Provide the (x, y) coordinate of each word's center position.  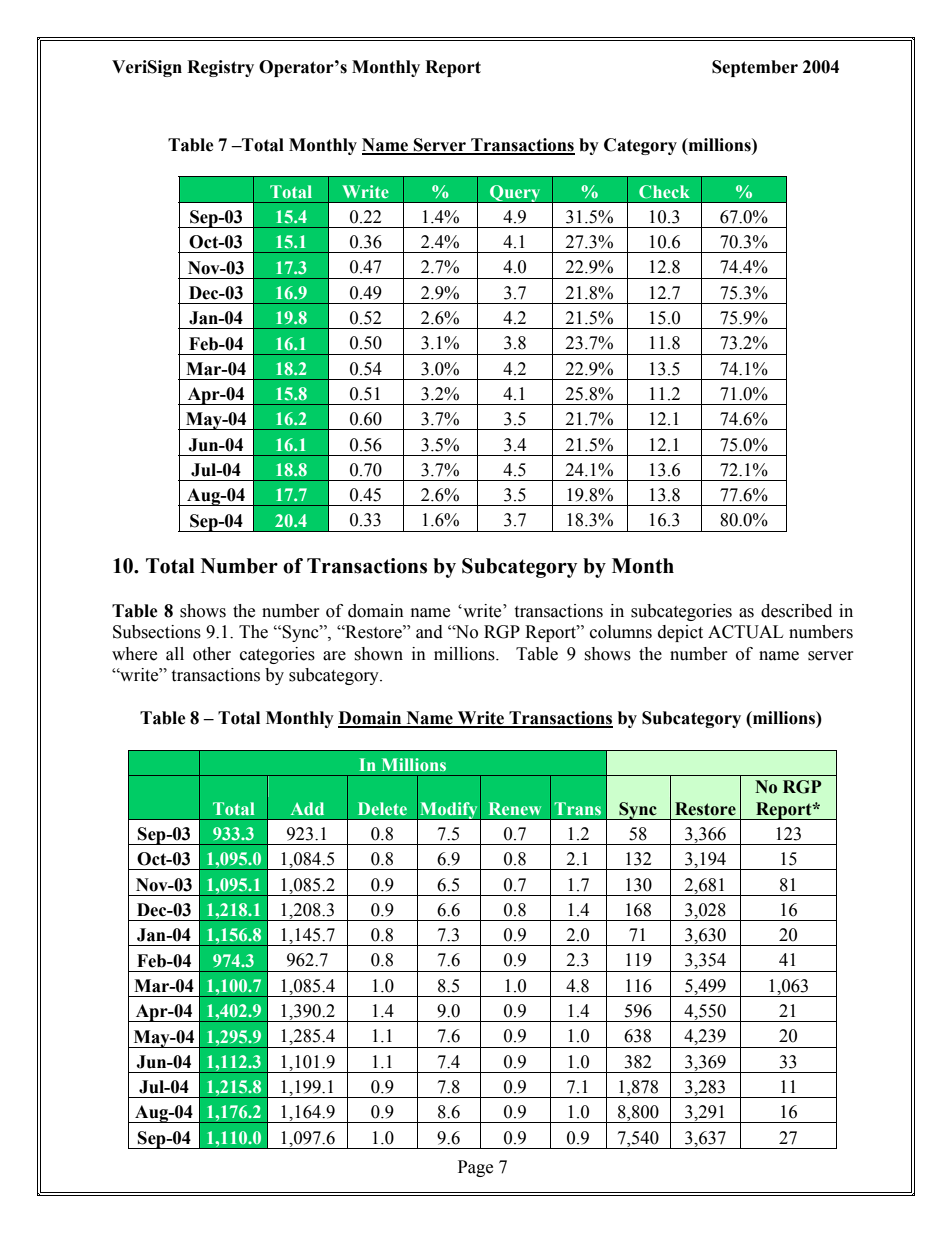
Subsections (157, 632)
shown (378, 654)
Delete (382, 808)
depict (680, 633)
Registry (220, 68)
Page (475, 1168)
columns (621, 632)
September (755, 68)
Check (664, 191)
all (175, 654)
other (212, 654)
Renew (515, 808)
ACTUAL (745, 632)
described (796, 611)
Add (307, 808)
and (429, 632)
